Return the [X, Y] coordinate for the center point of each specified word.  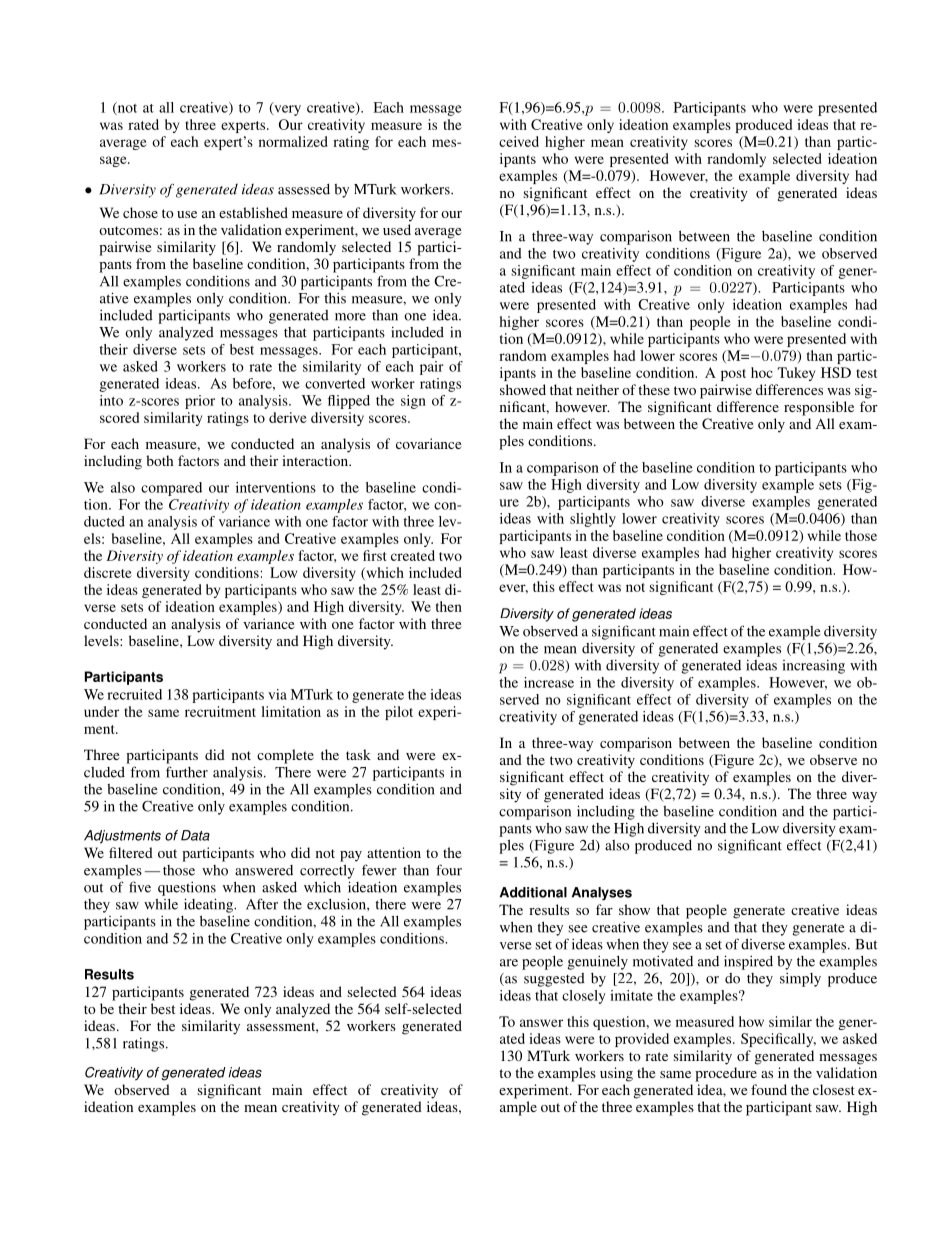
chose [140, 212]
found [769, 1089]
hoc [762, 372]
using [616, 1074]
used [397, 229]
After [262, 904]
